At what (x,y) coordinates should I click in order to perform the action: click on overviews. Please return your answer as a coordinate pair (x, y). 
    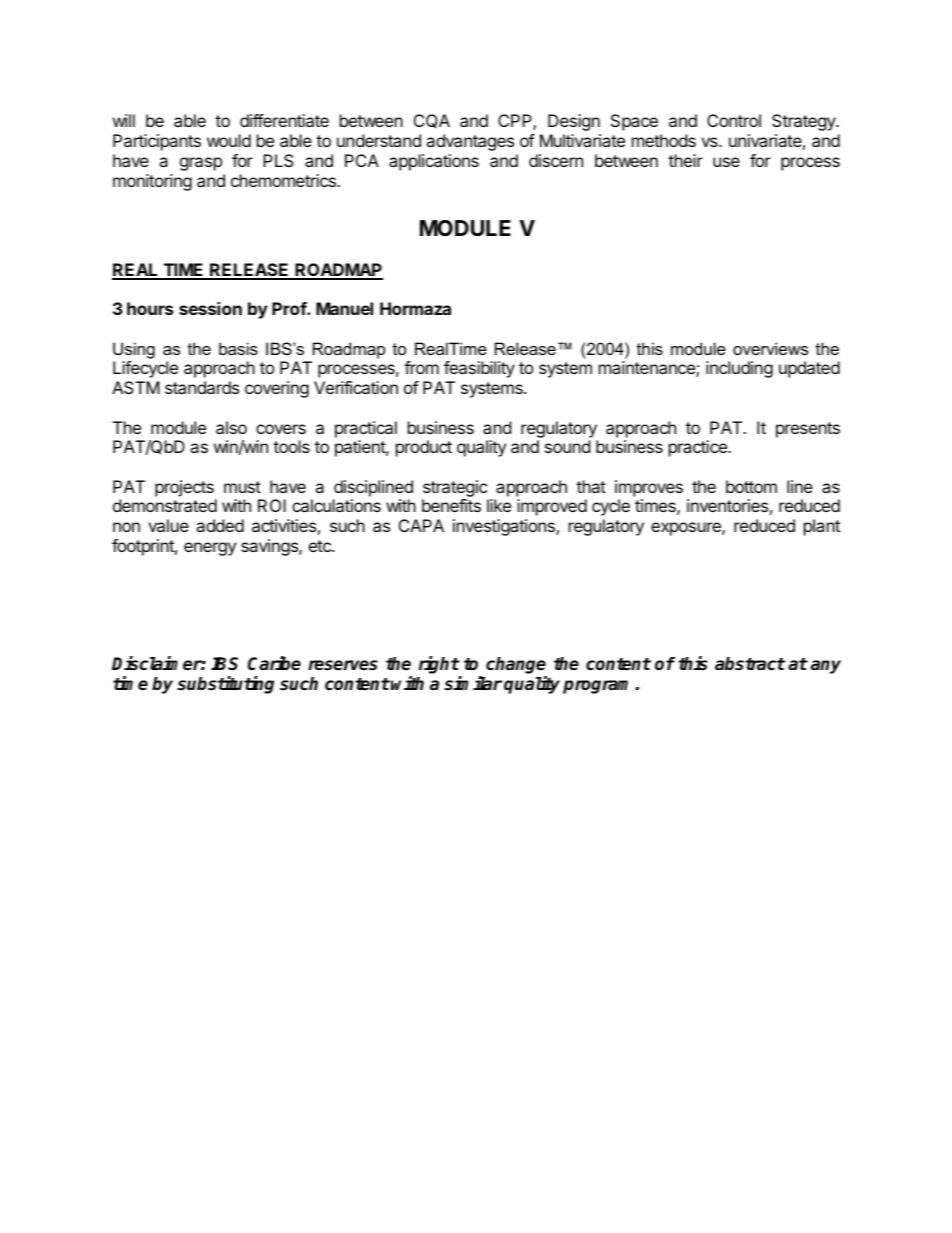
    Looking at the image, I should click on (770, 348).
